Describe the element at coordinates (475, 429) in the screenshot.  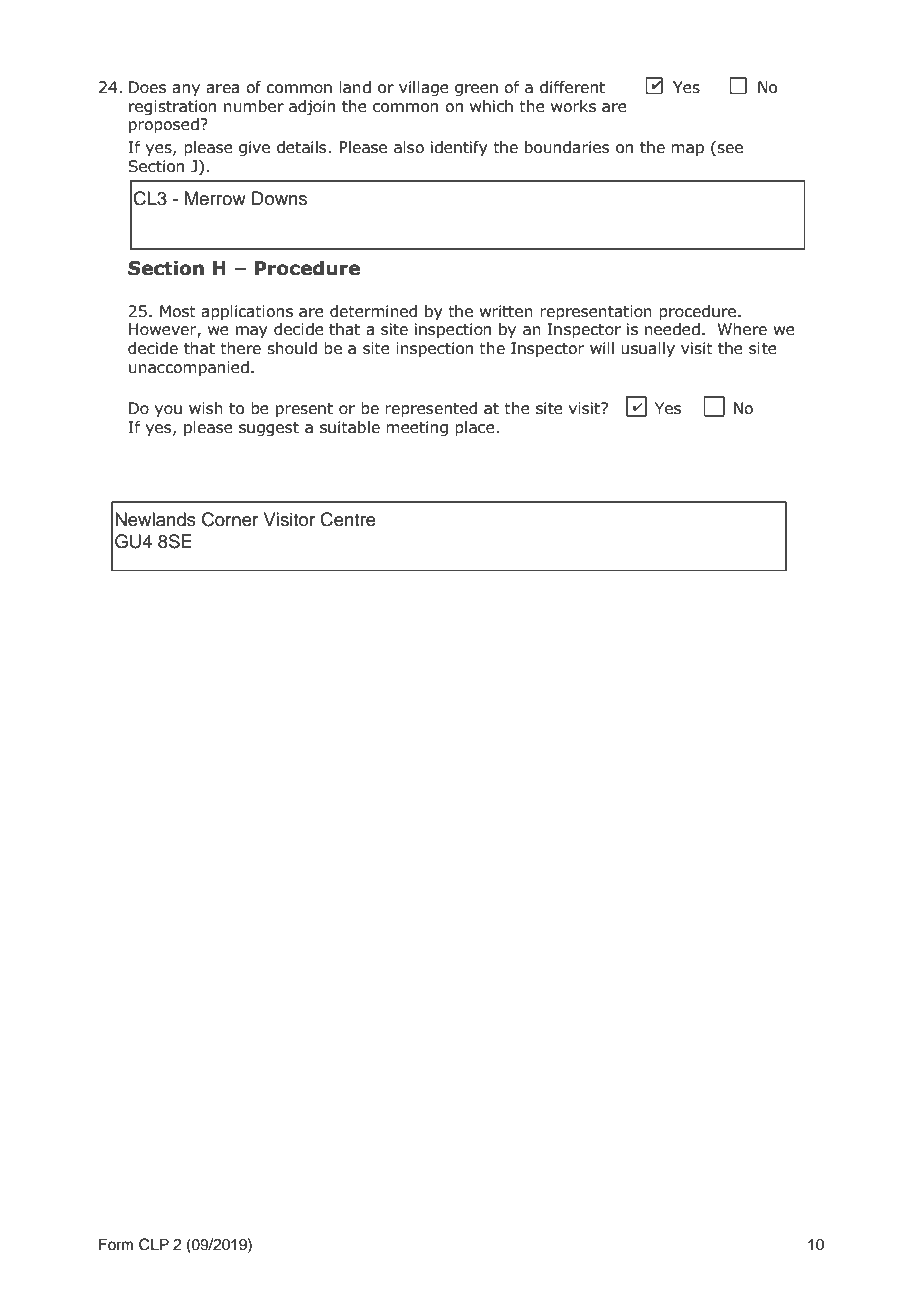
I see `place` at that location.
